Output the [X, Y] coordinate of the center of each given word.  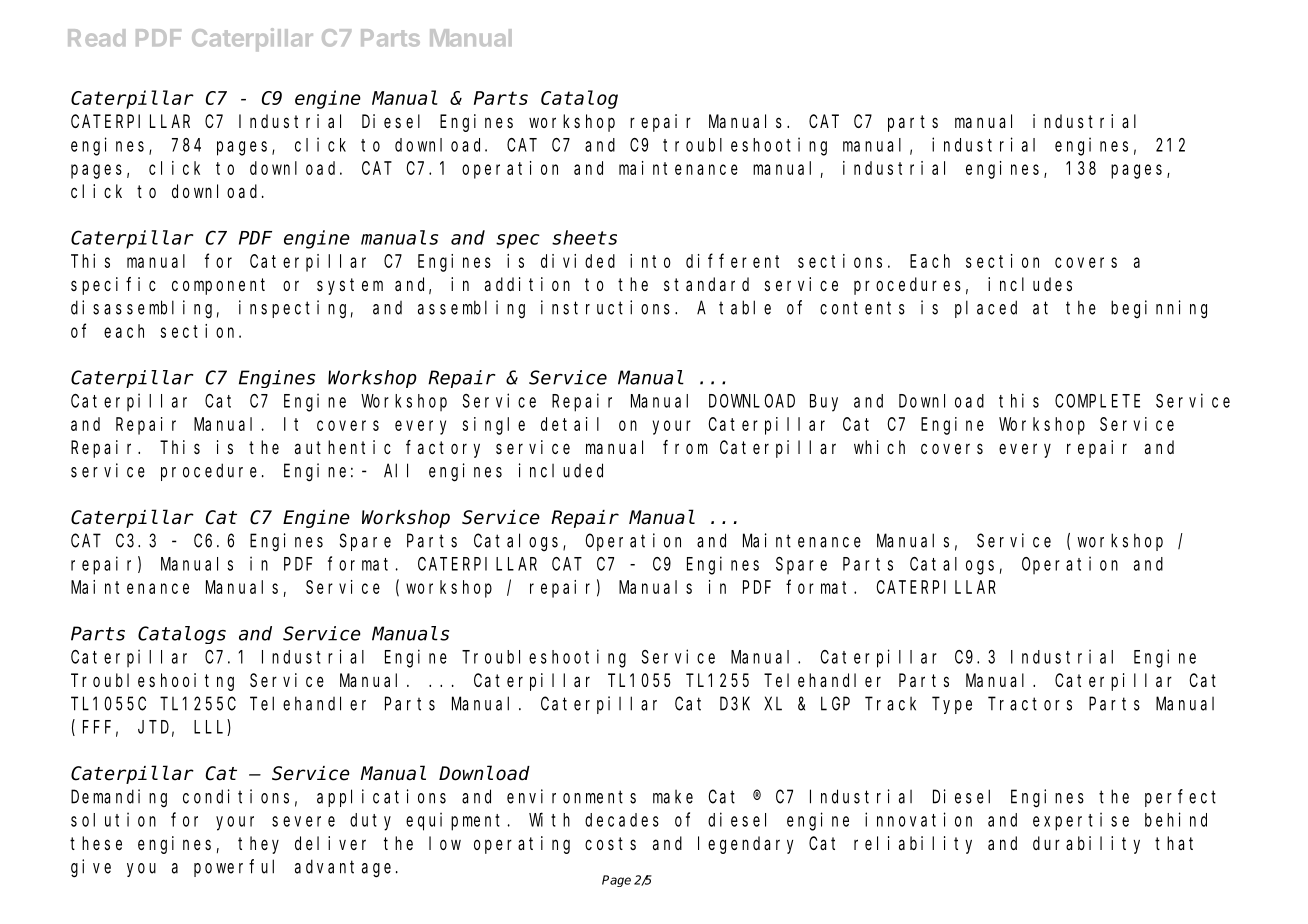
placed [986, 309]
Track [890, 703]
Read [96, 38]
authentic [343, 447]
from [685, 447]
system [350, 286]
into [650, 261]
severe [303, 821]
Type [952, 705]
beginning [1159, 309]
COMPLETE [1097, 401]
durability [1086, 845]
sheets [584, 237]
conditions [236, 796]
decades [622, 820]
